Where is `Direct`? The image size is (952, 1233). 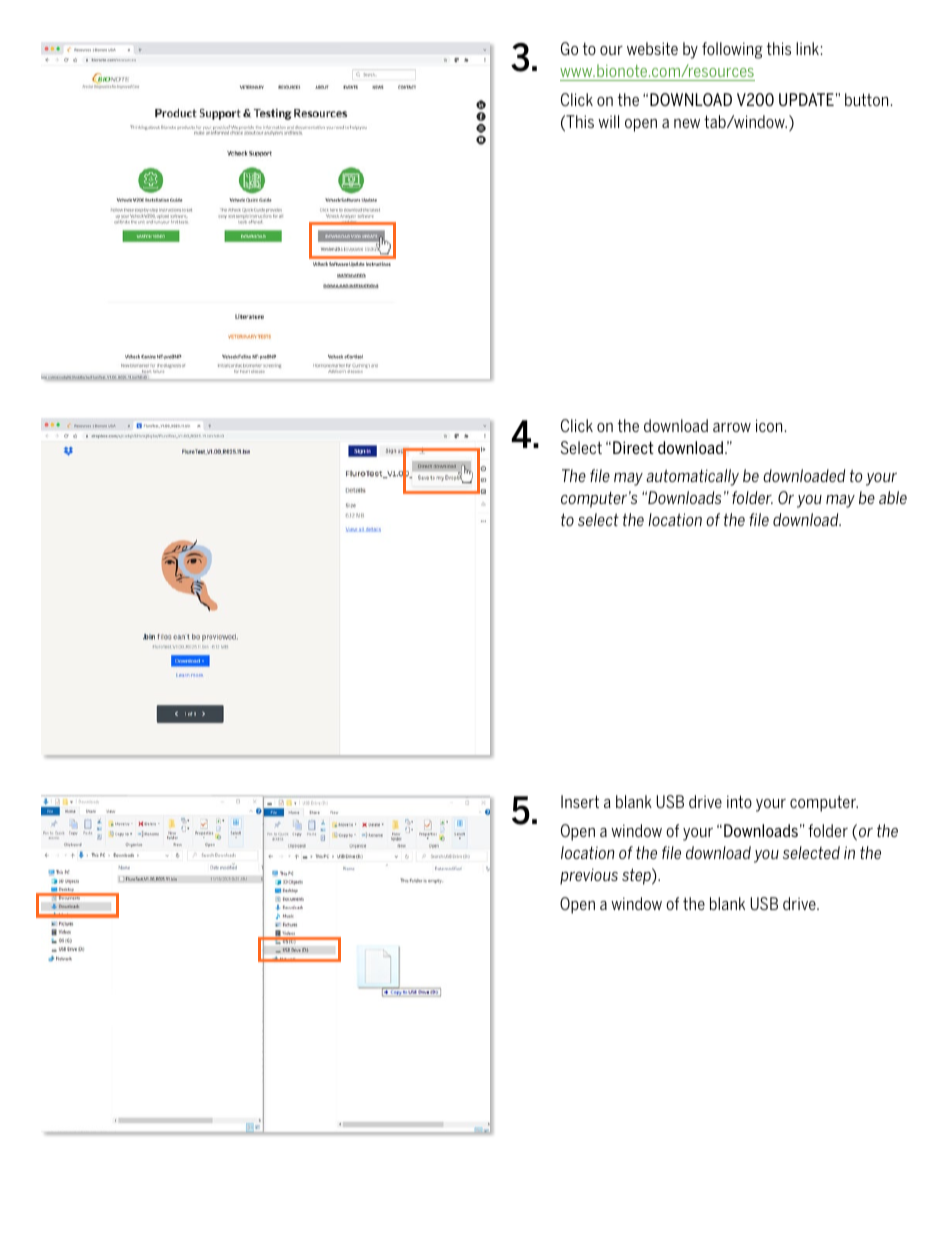
Direct is located at coordinates (633, 447).
